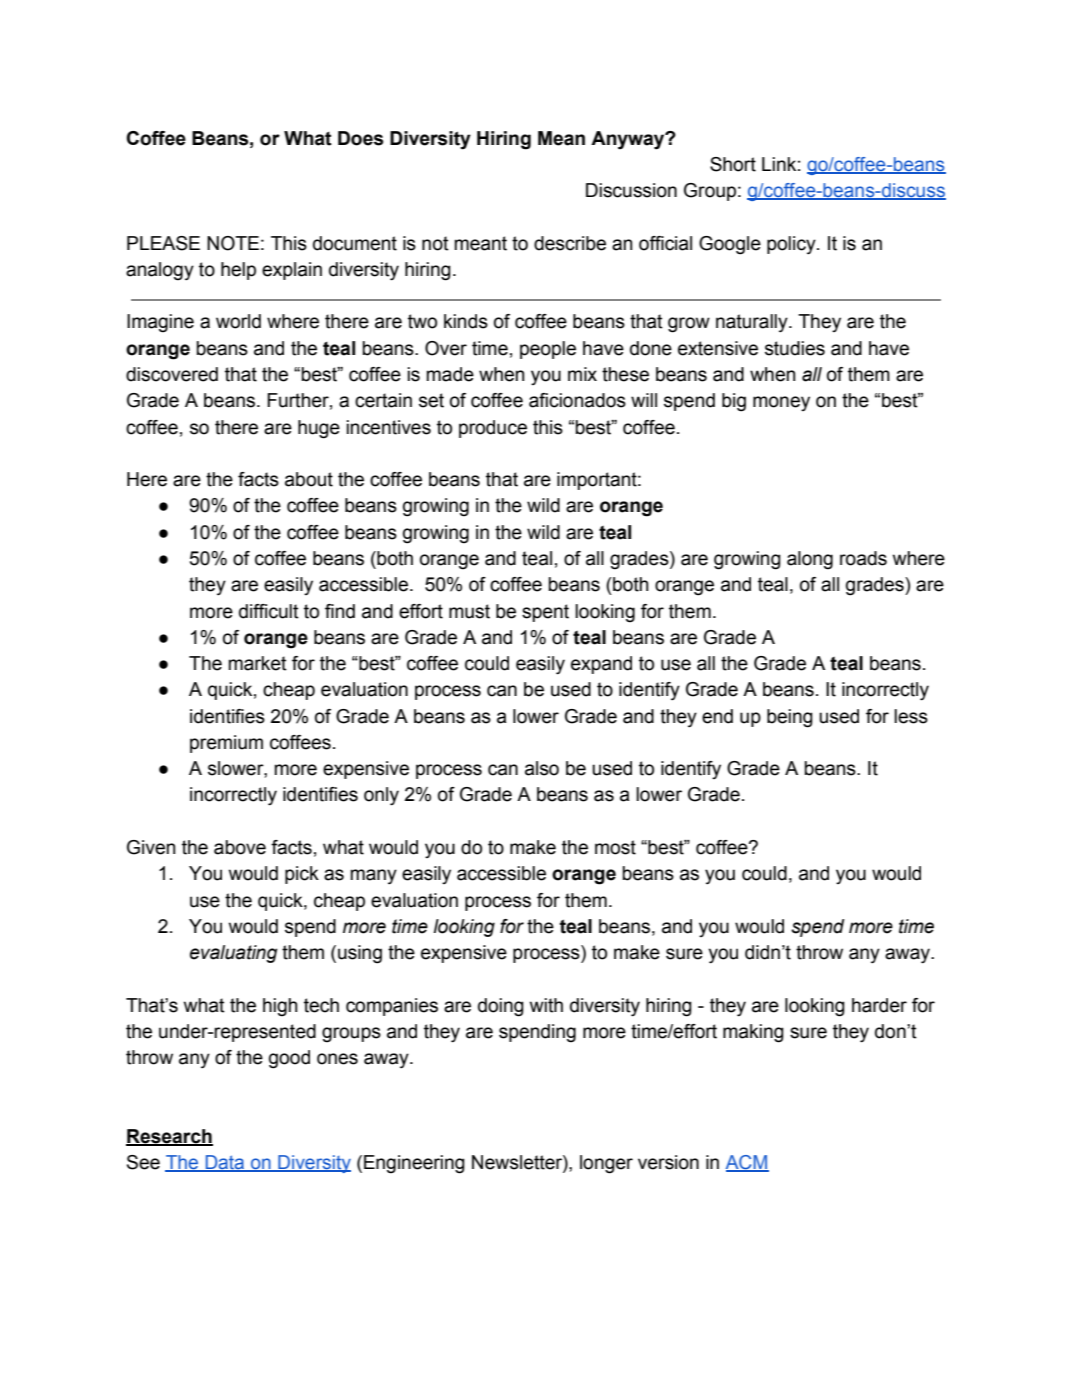 This image has width=1079, height=1396. I want to click on longer, so click(606, 1164).
